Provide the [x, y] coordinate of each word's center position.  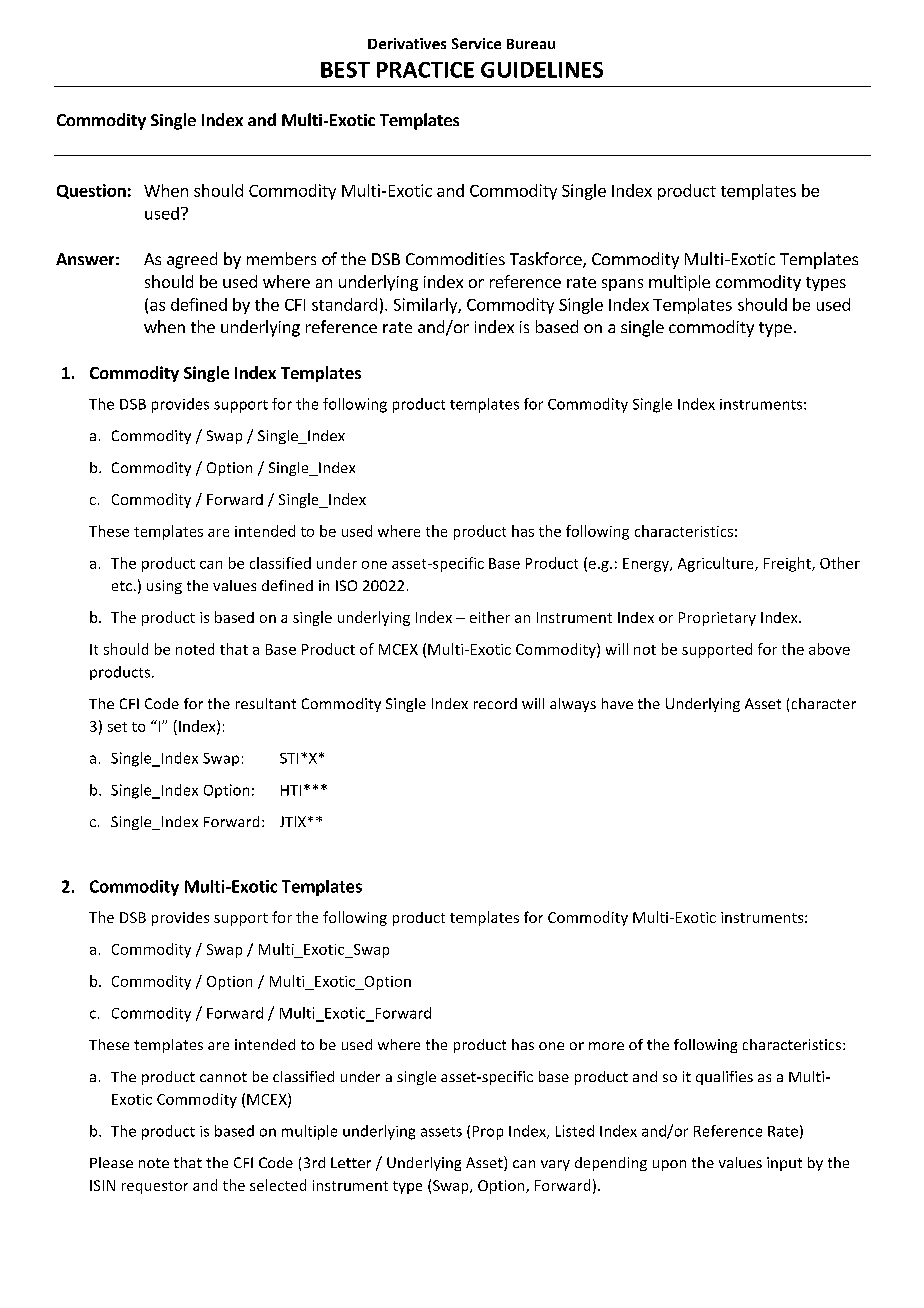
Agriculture [717, 564]
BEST [345, 70]
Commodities [455, 258]
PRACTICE [425, 70]
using [164, 587]
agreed [192, 260]
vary [555, 1165]
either [490, 617]
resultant [266, 703]
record [495, 703]
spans [622, 285]
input [784, 1164]
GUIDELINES [542, 70]
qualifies [724, 1078]
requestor [155, 1187]
